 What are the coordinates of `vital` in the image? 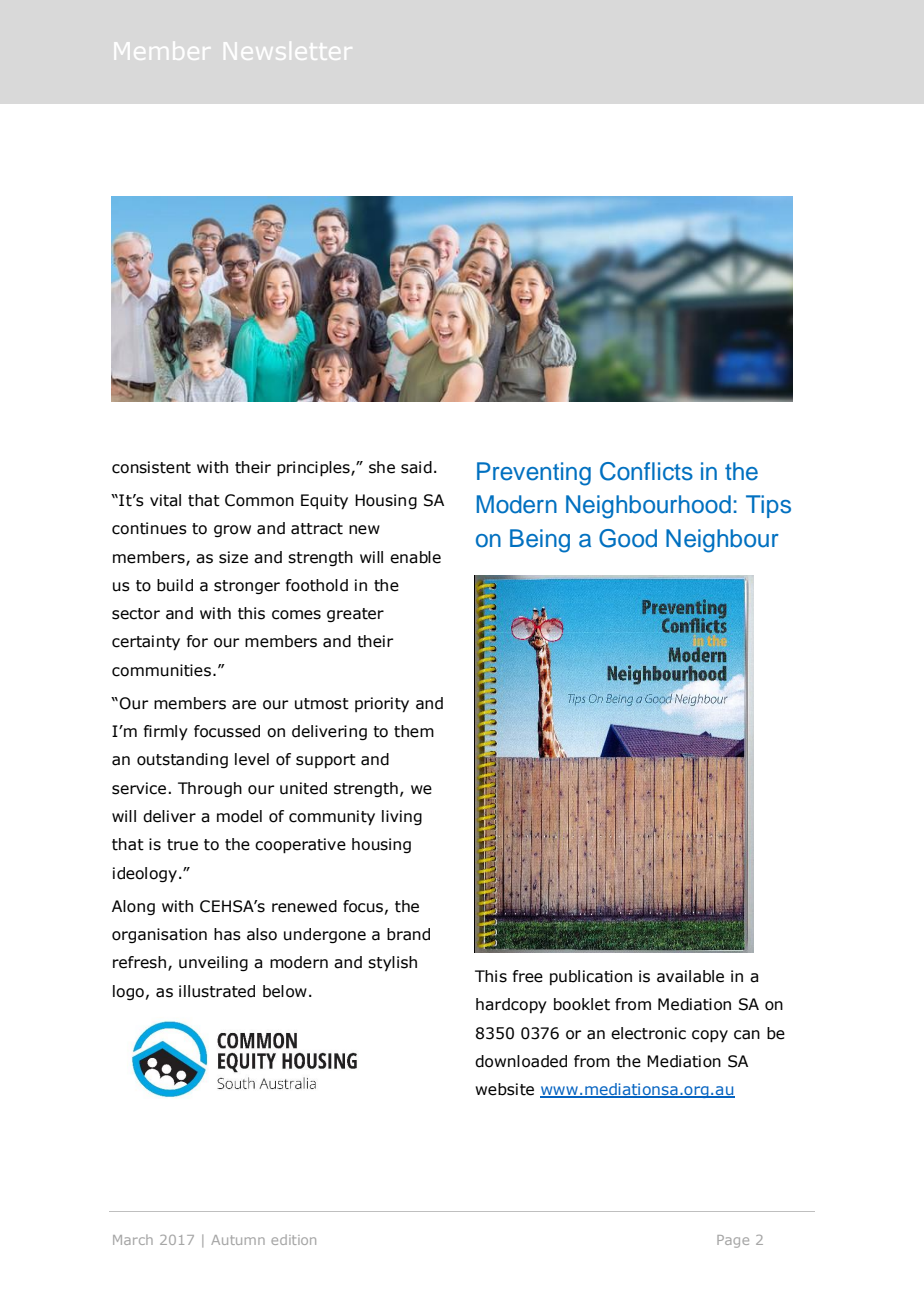 It's located at (165, 500).
